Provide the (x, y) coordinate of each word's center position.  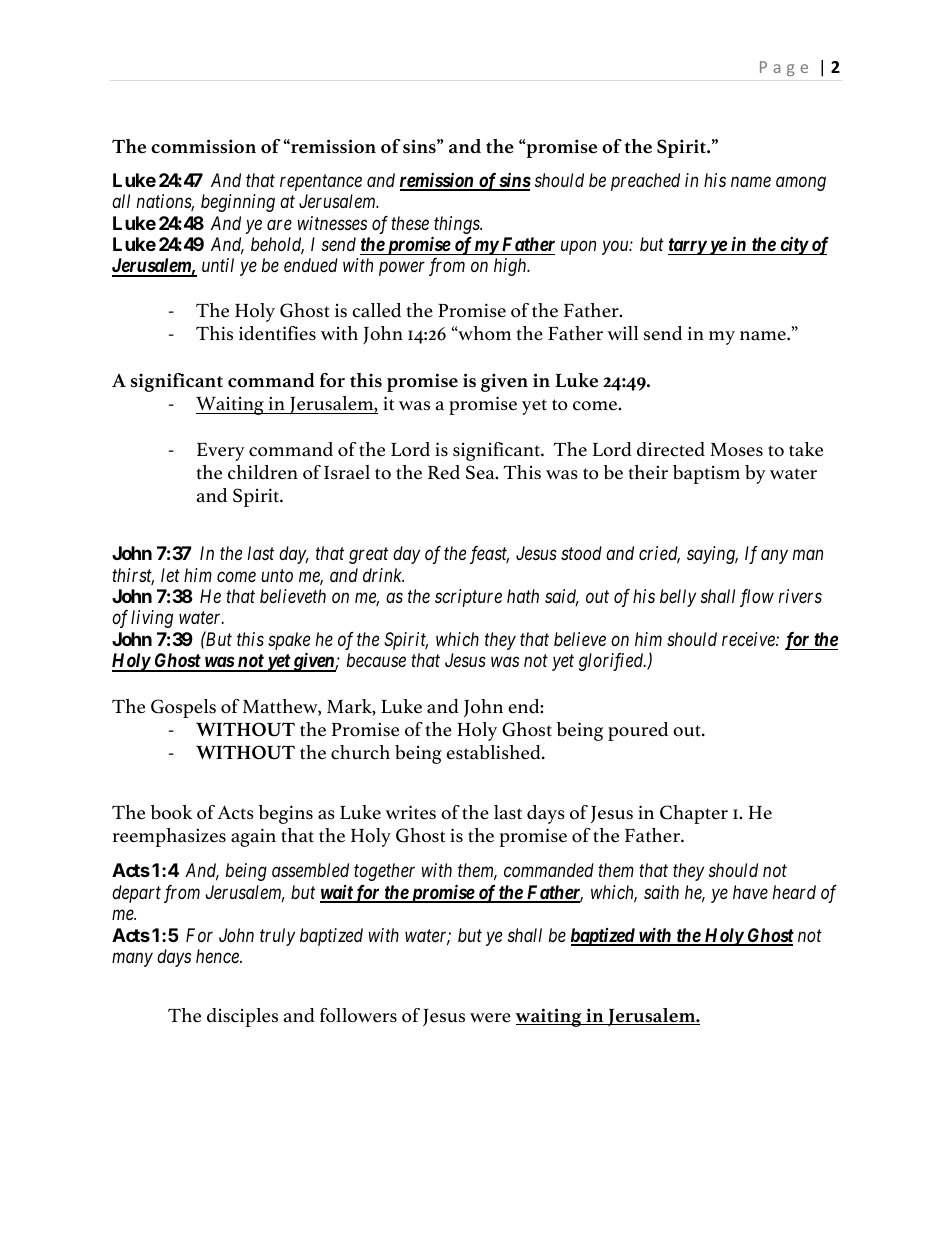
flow (757, 598)
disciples (242, 1017)
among (801, 183)
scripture (468, 598)
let (170, 575)
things (458, 225)
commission (203, 146)
